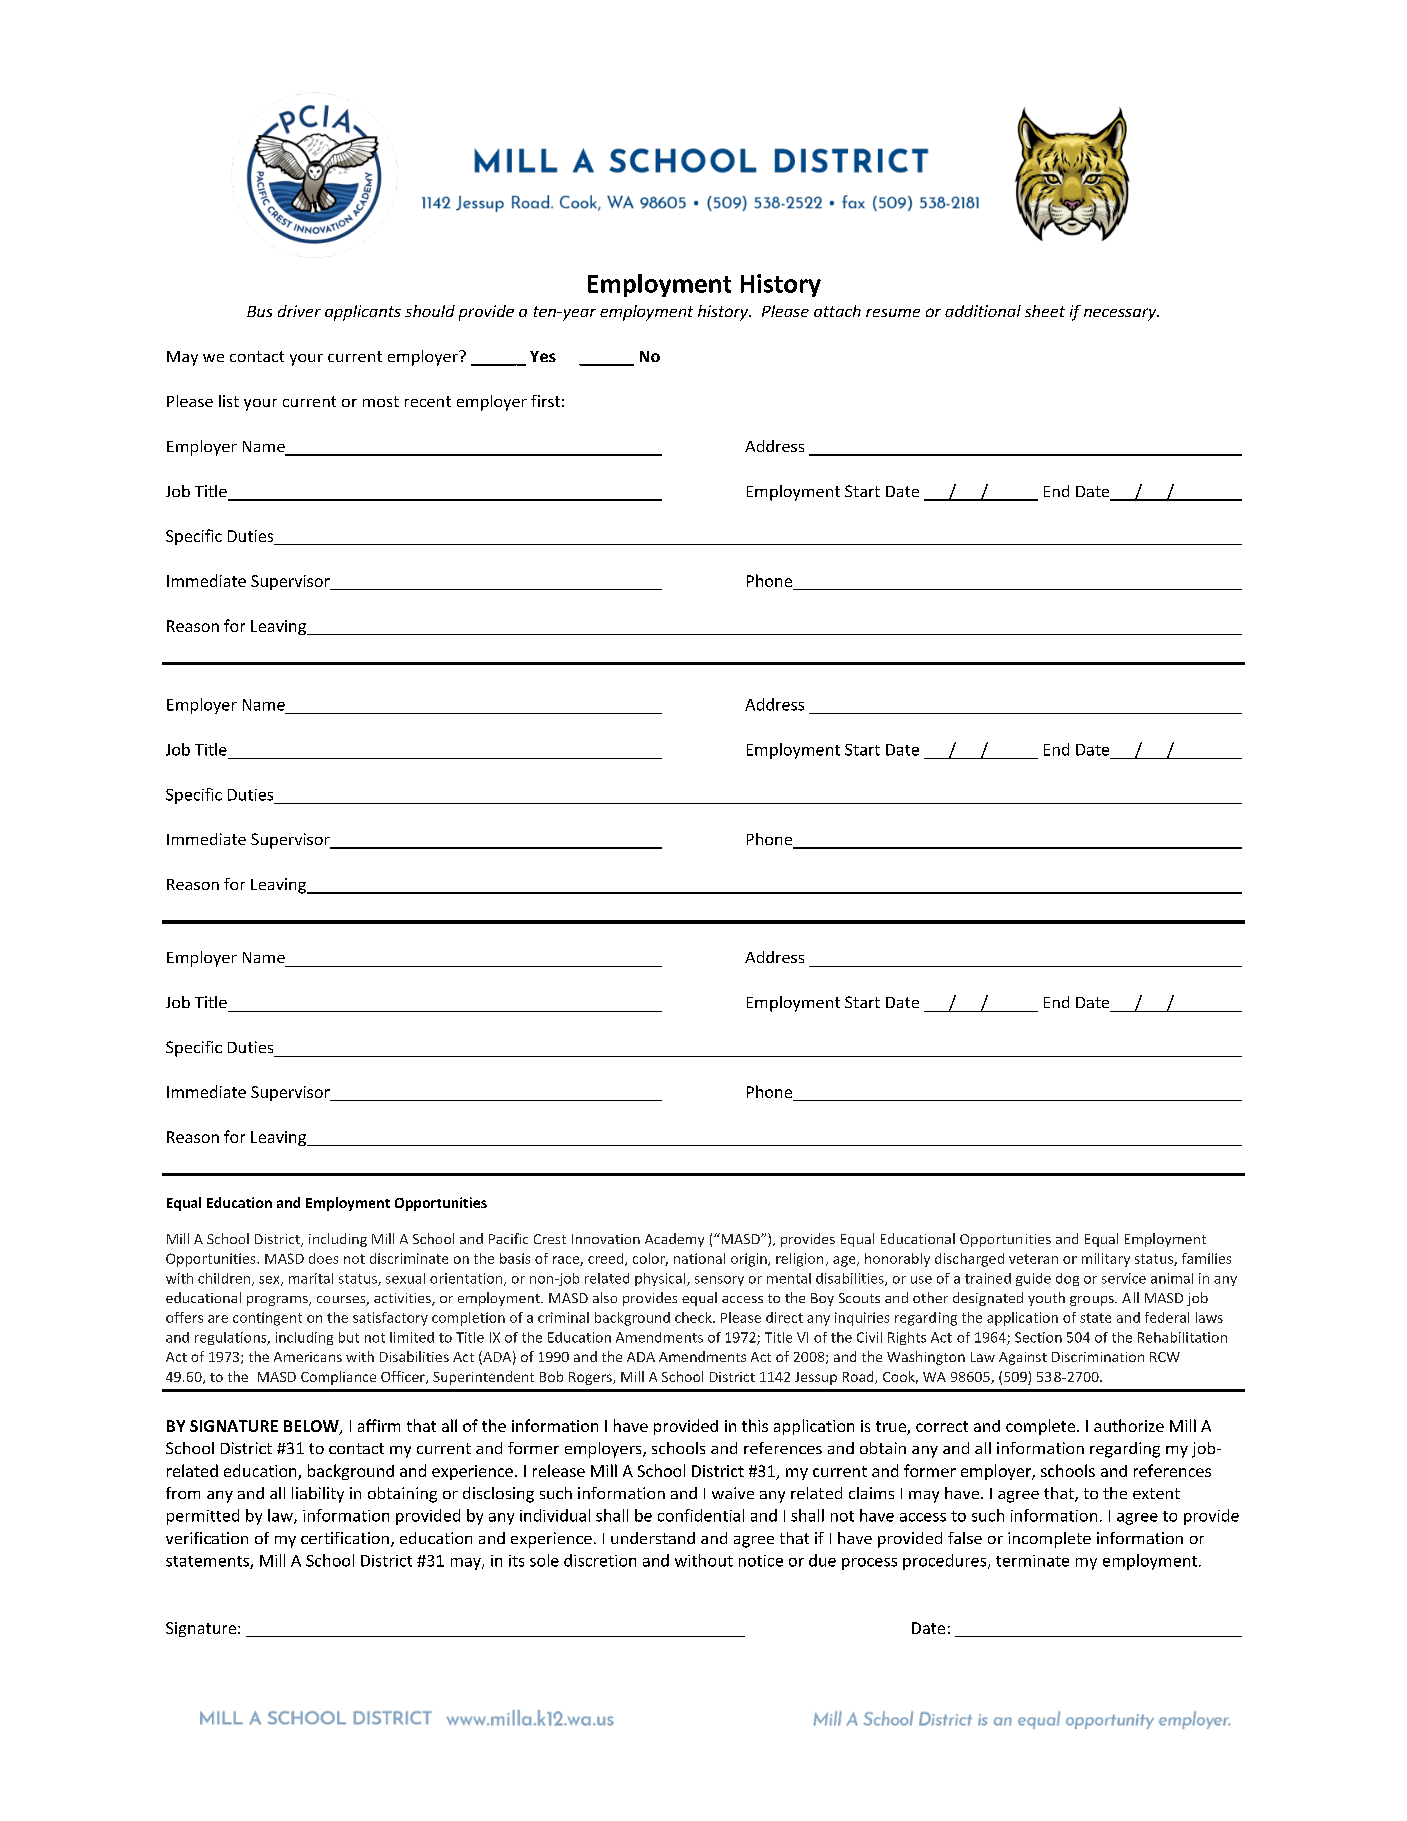 This screenshot has height=1821, width=1407. I want to click on does, so click(323, 1258).
